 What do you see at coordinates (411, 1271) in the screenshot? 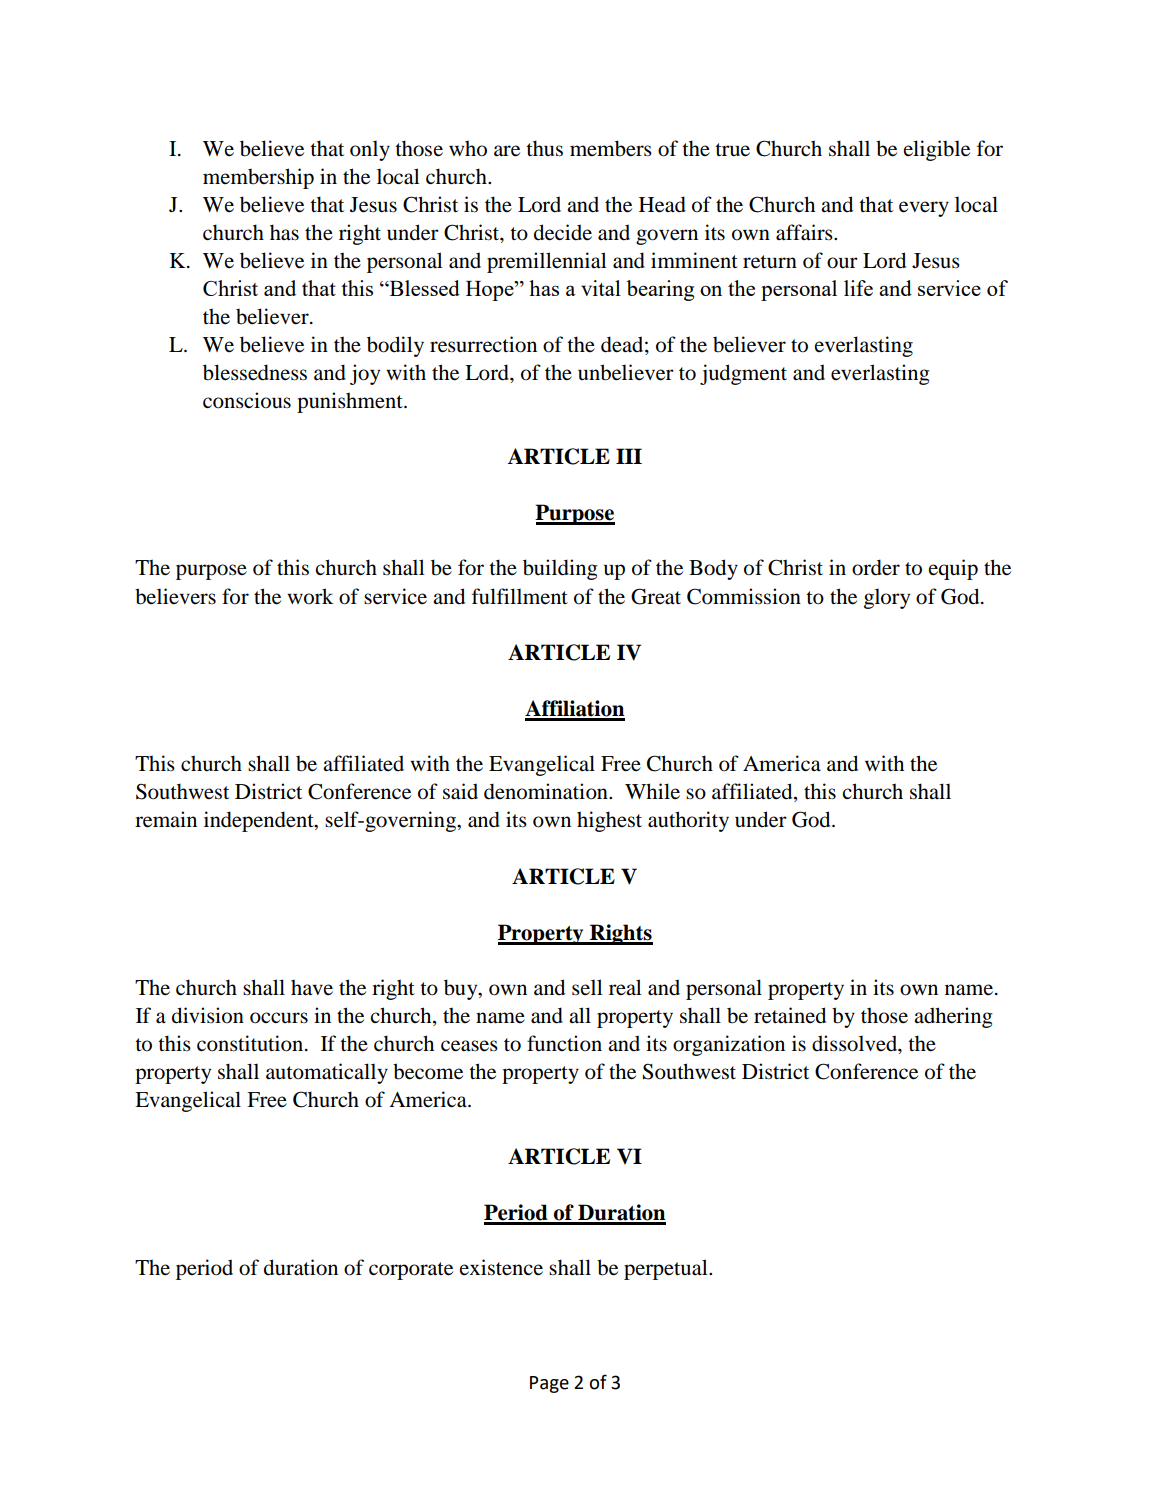
I see `corporate` at bounding box center [411, 1271].
